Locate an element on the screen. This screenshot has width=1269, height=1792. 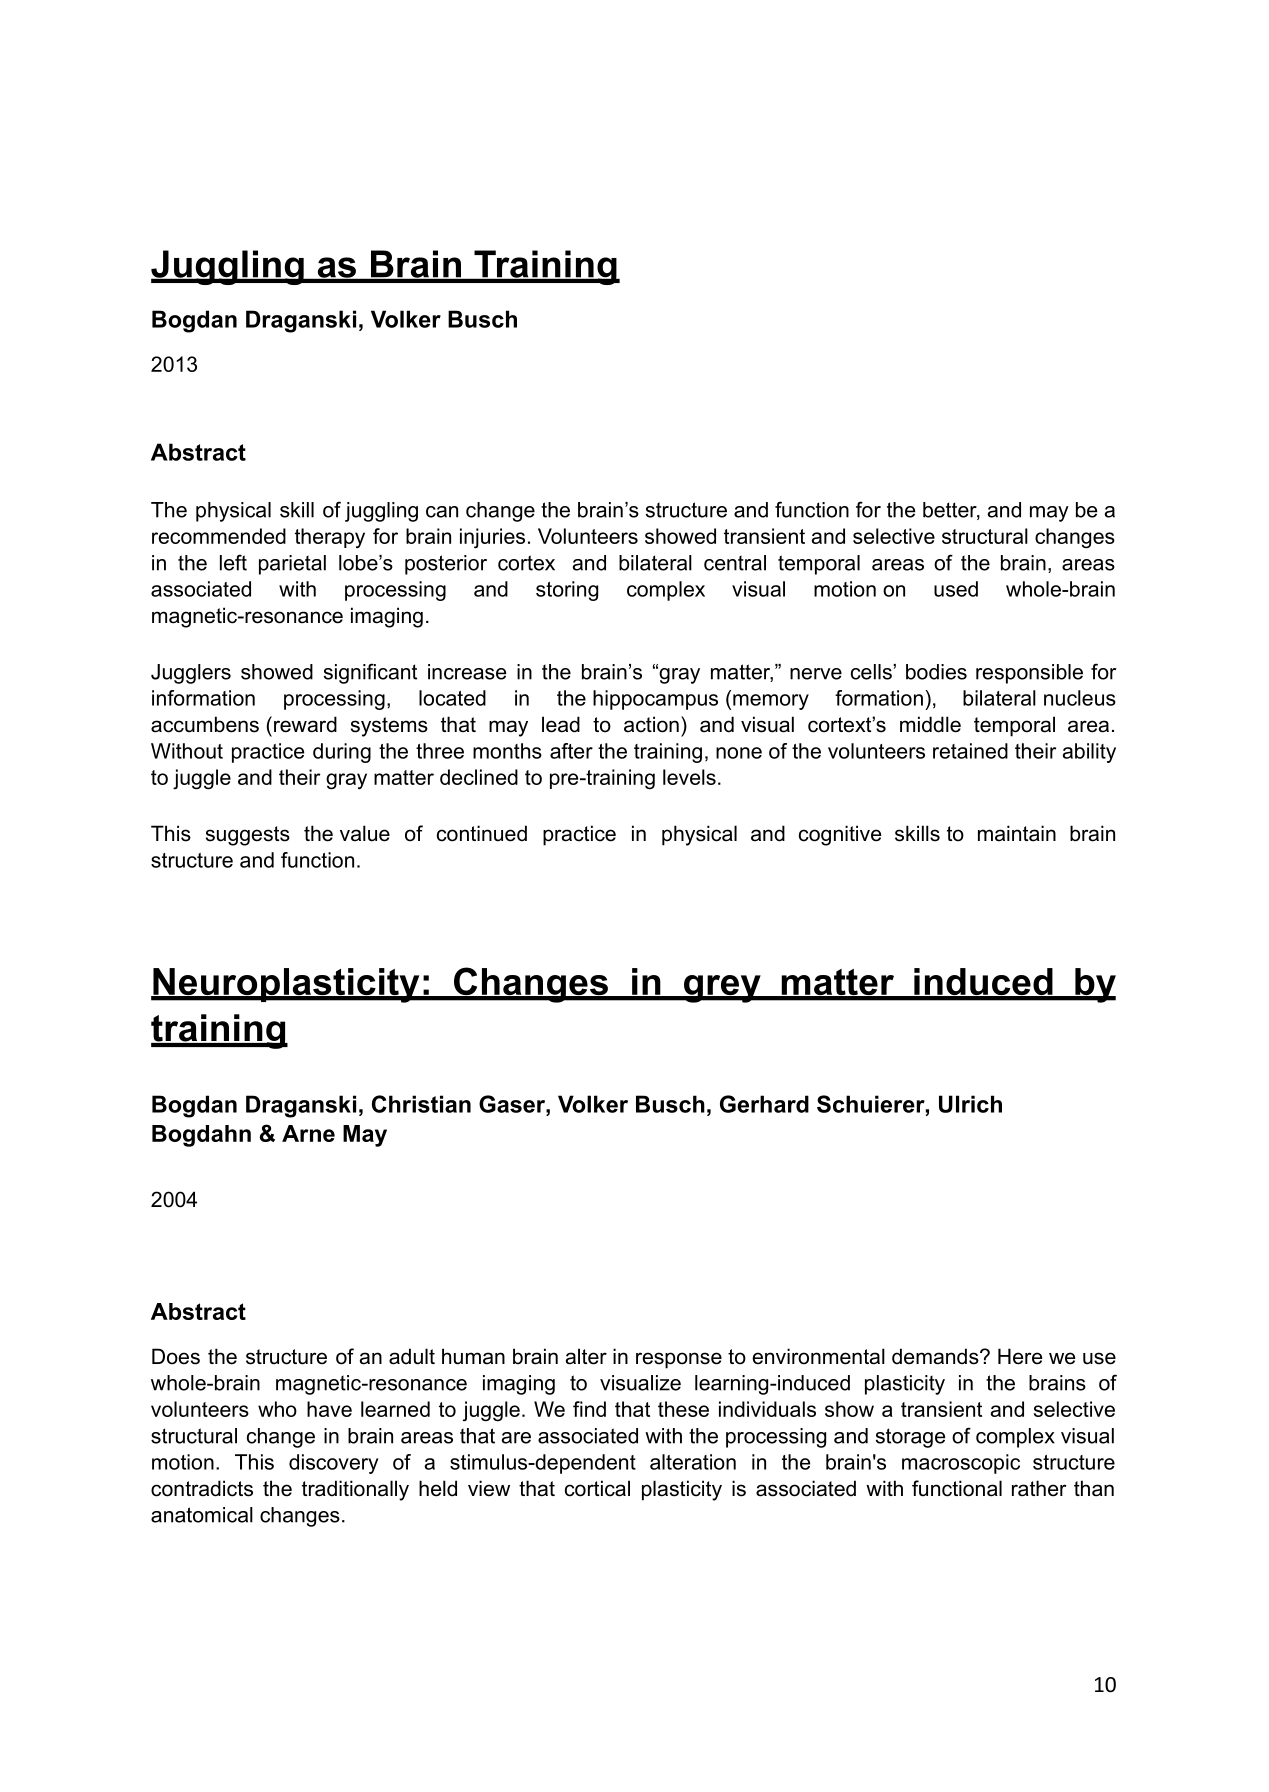
discovery is located at coordinates (334, 1464).
